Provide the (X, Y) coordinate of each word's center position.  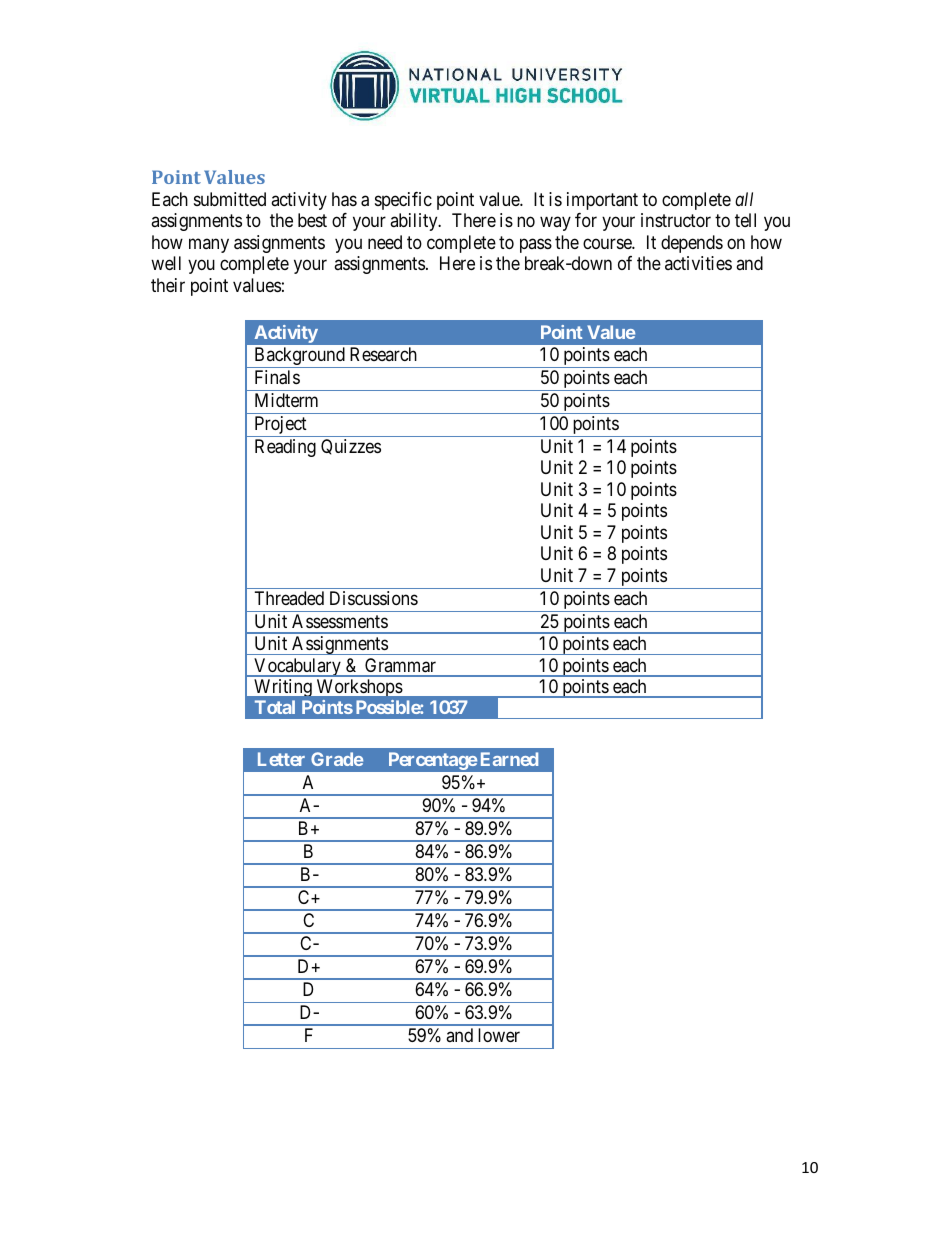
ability (415, 222)
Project (280, 426)
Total (275, 707)
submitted (230, 199)
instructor (676, 220)
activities (698, 263)
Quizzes (351, 447)
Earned (509, 759)
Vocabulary (297, 667)
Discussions (374, 598)
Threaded (289, 598)
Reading (285, 448)
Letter (281, 759)
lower (499, 1035)
